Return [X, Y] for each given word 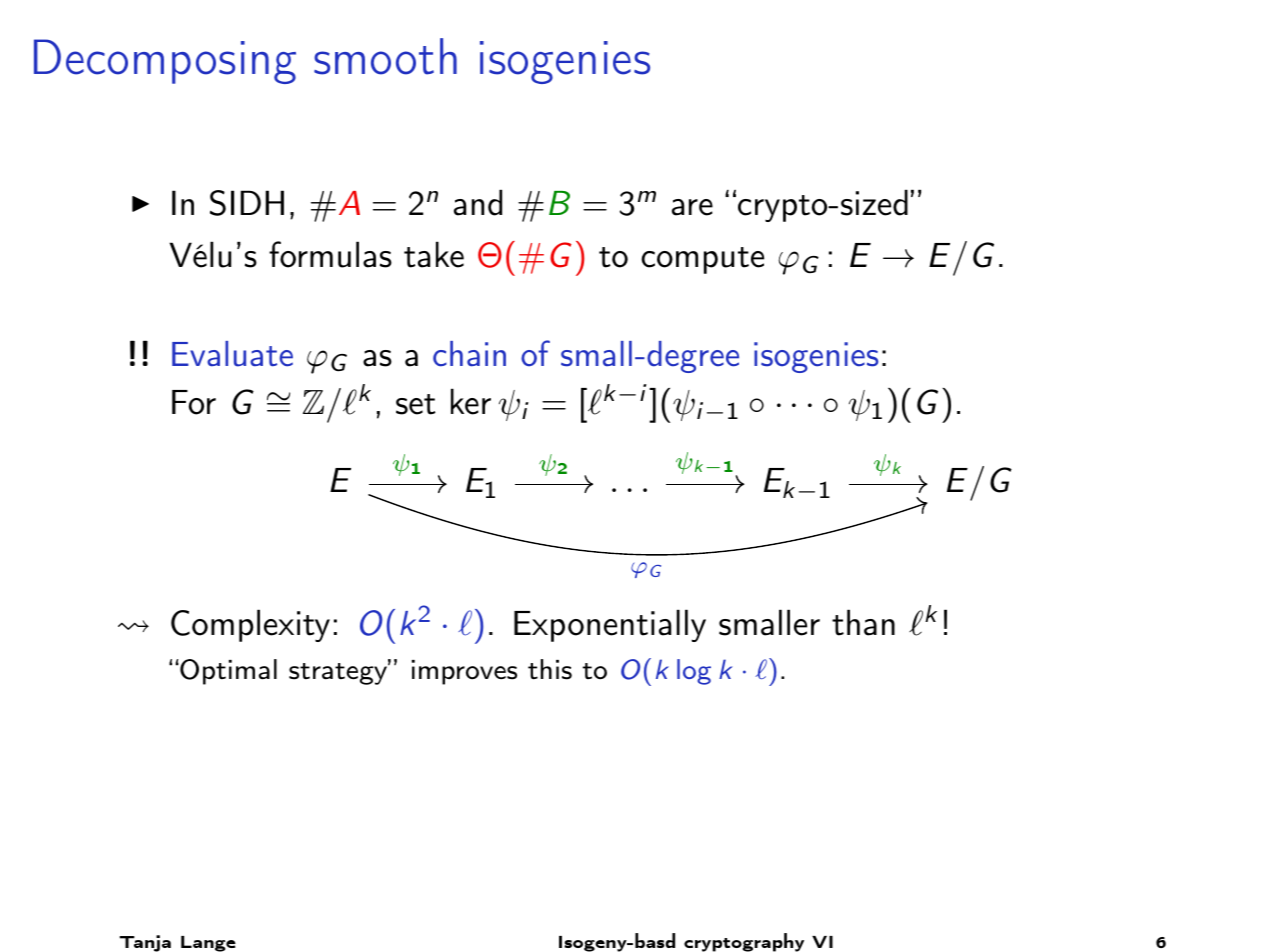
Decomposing [165, 61]
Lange [208, 944]
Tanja [145, 943]
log [694, 672]
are [692, 207]
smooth [385, 56]
